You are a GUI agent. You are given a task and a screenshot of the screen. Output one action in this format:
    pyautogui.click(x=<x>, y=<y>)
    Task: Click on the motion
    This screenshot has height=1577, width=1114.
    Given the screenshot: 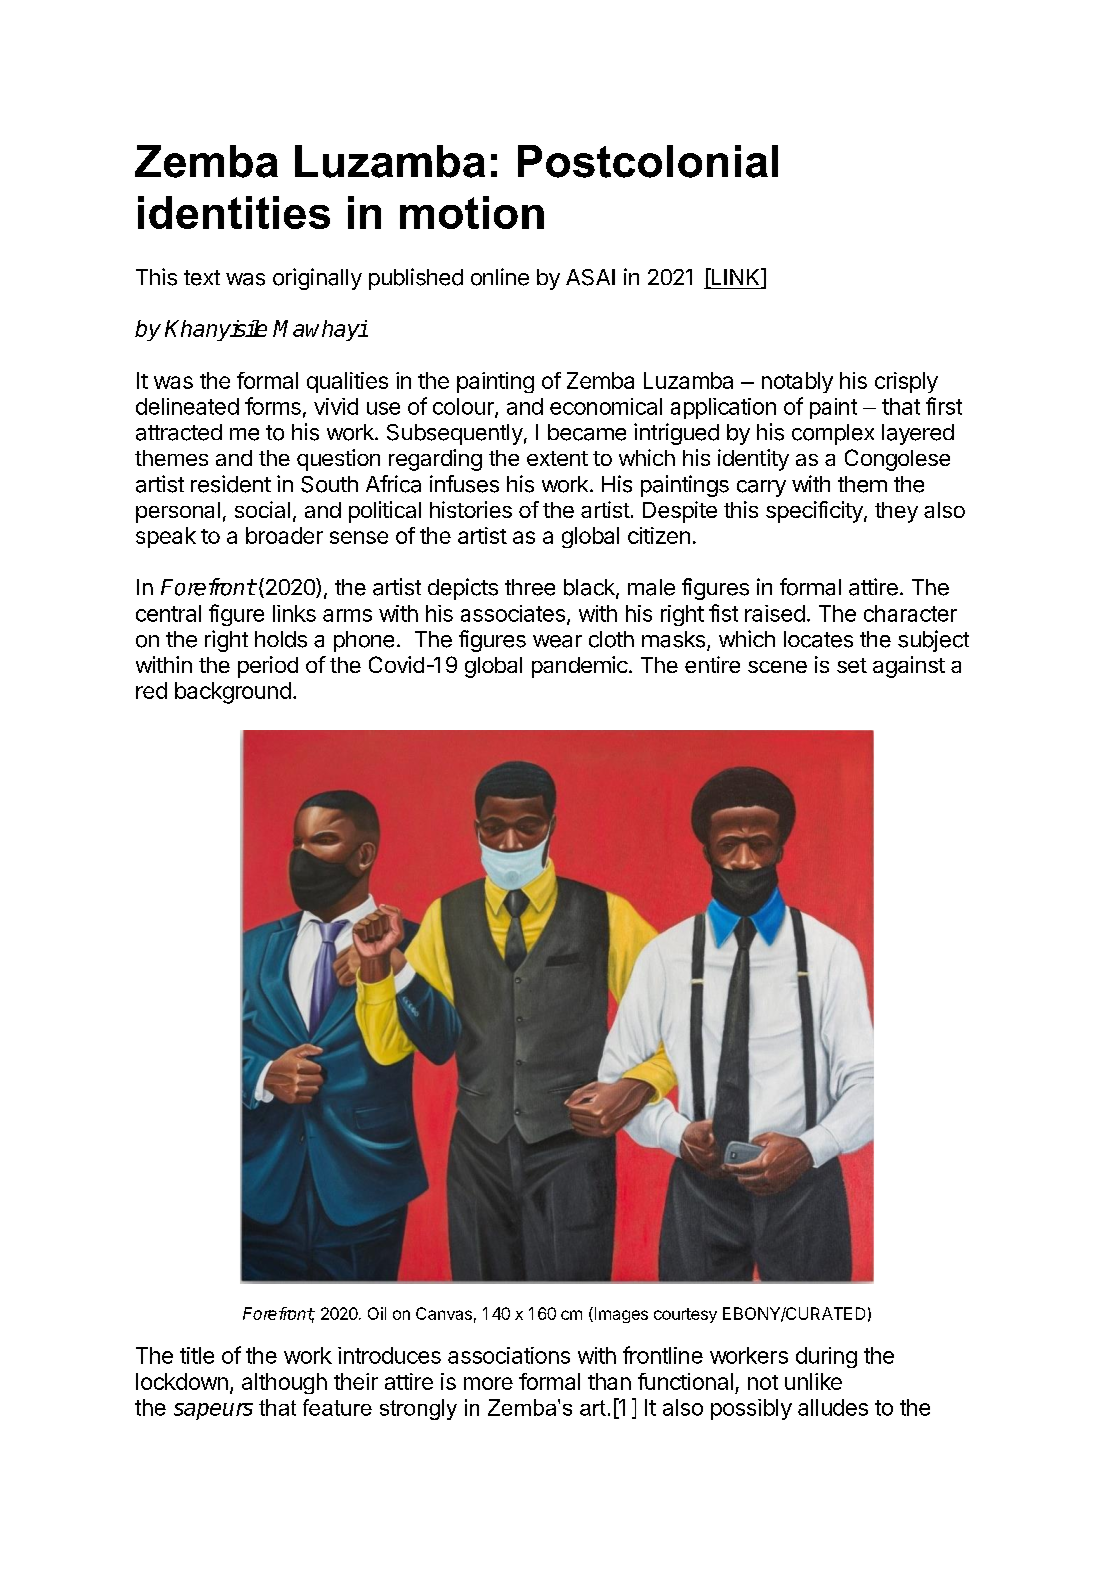 What is the action you would take?
    pyautogui.click(x=472, y=212)
